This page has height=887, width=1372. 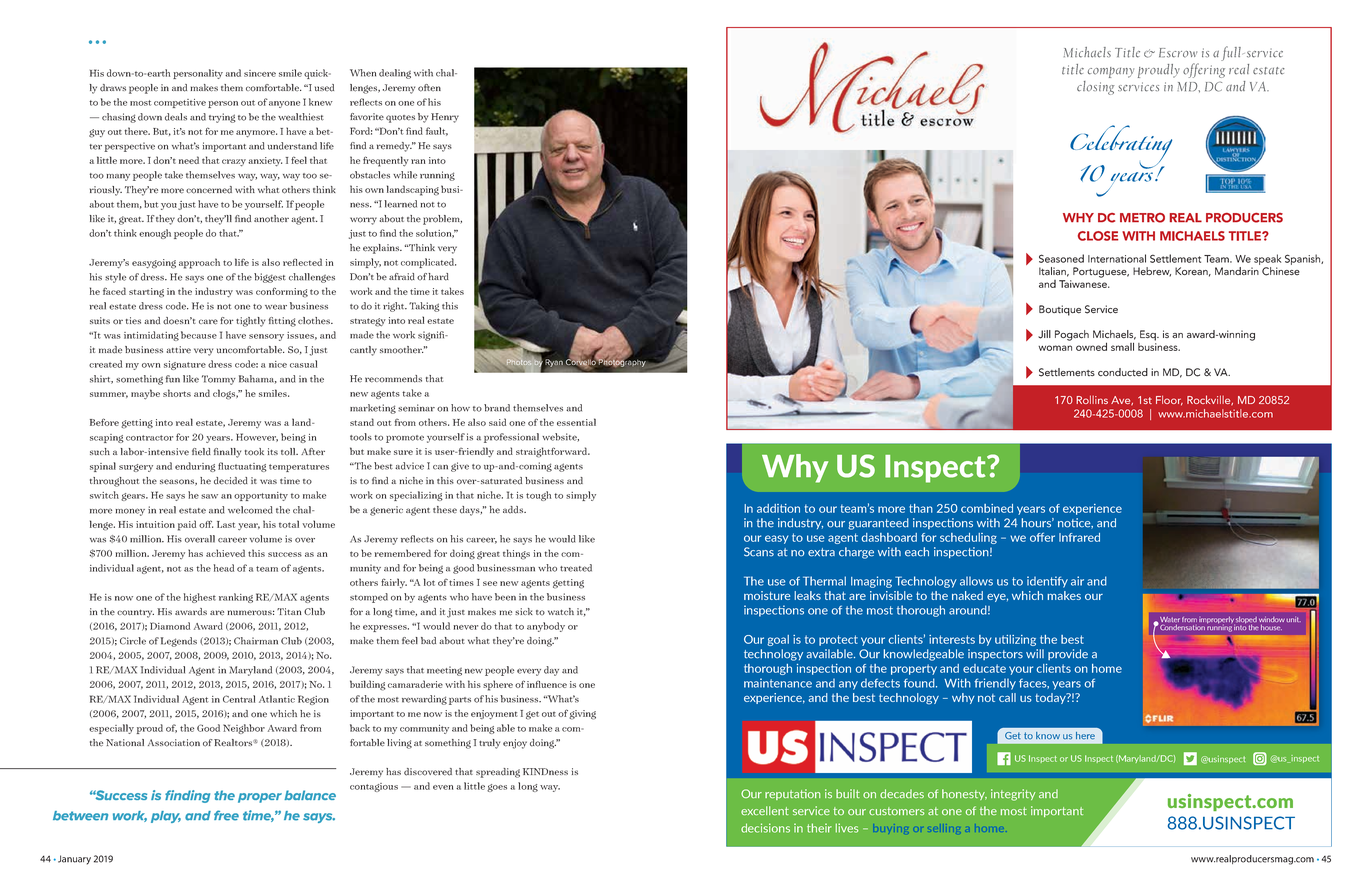 I want to click on sincere, so click(x=260, y=73).
